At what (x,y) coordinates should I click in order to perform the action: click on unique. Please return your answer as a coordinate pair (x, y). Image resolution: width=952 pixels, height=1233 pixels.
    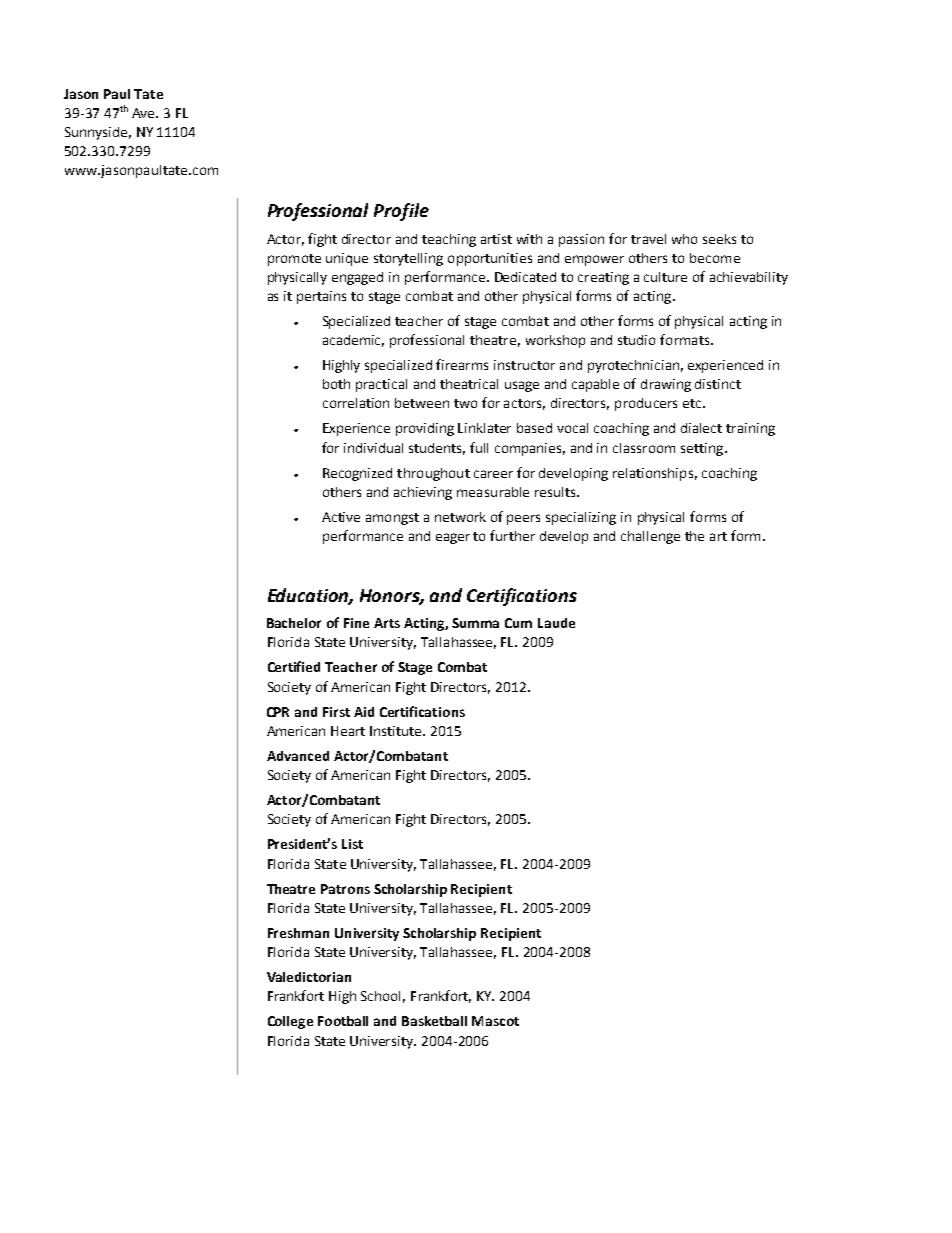
    Looking at the image, I should click on (347, 259).
